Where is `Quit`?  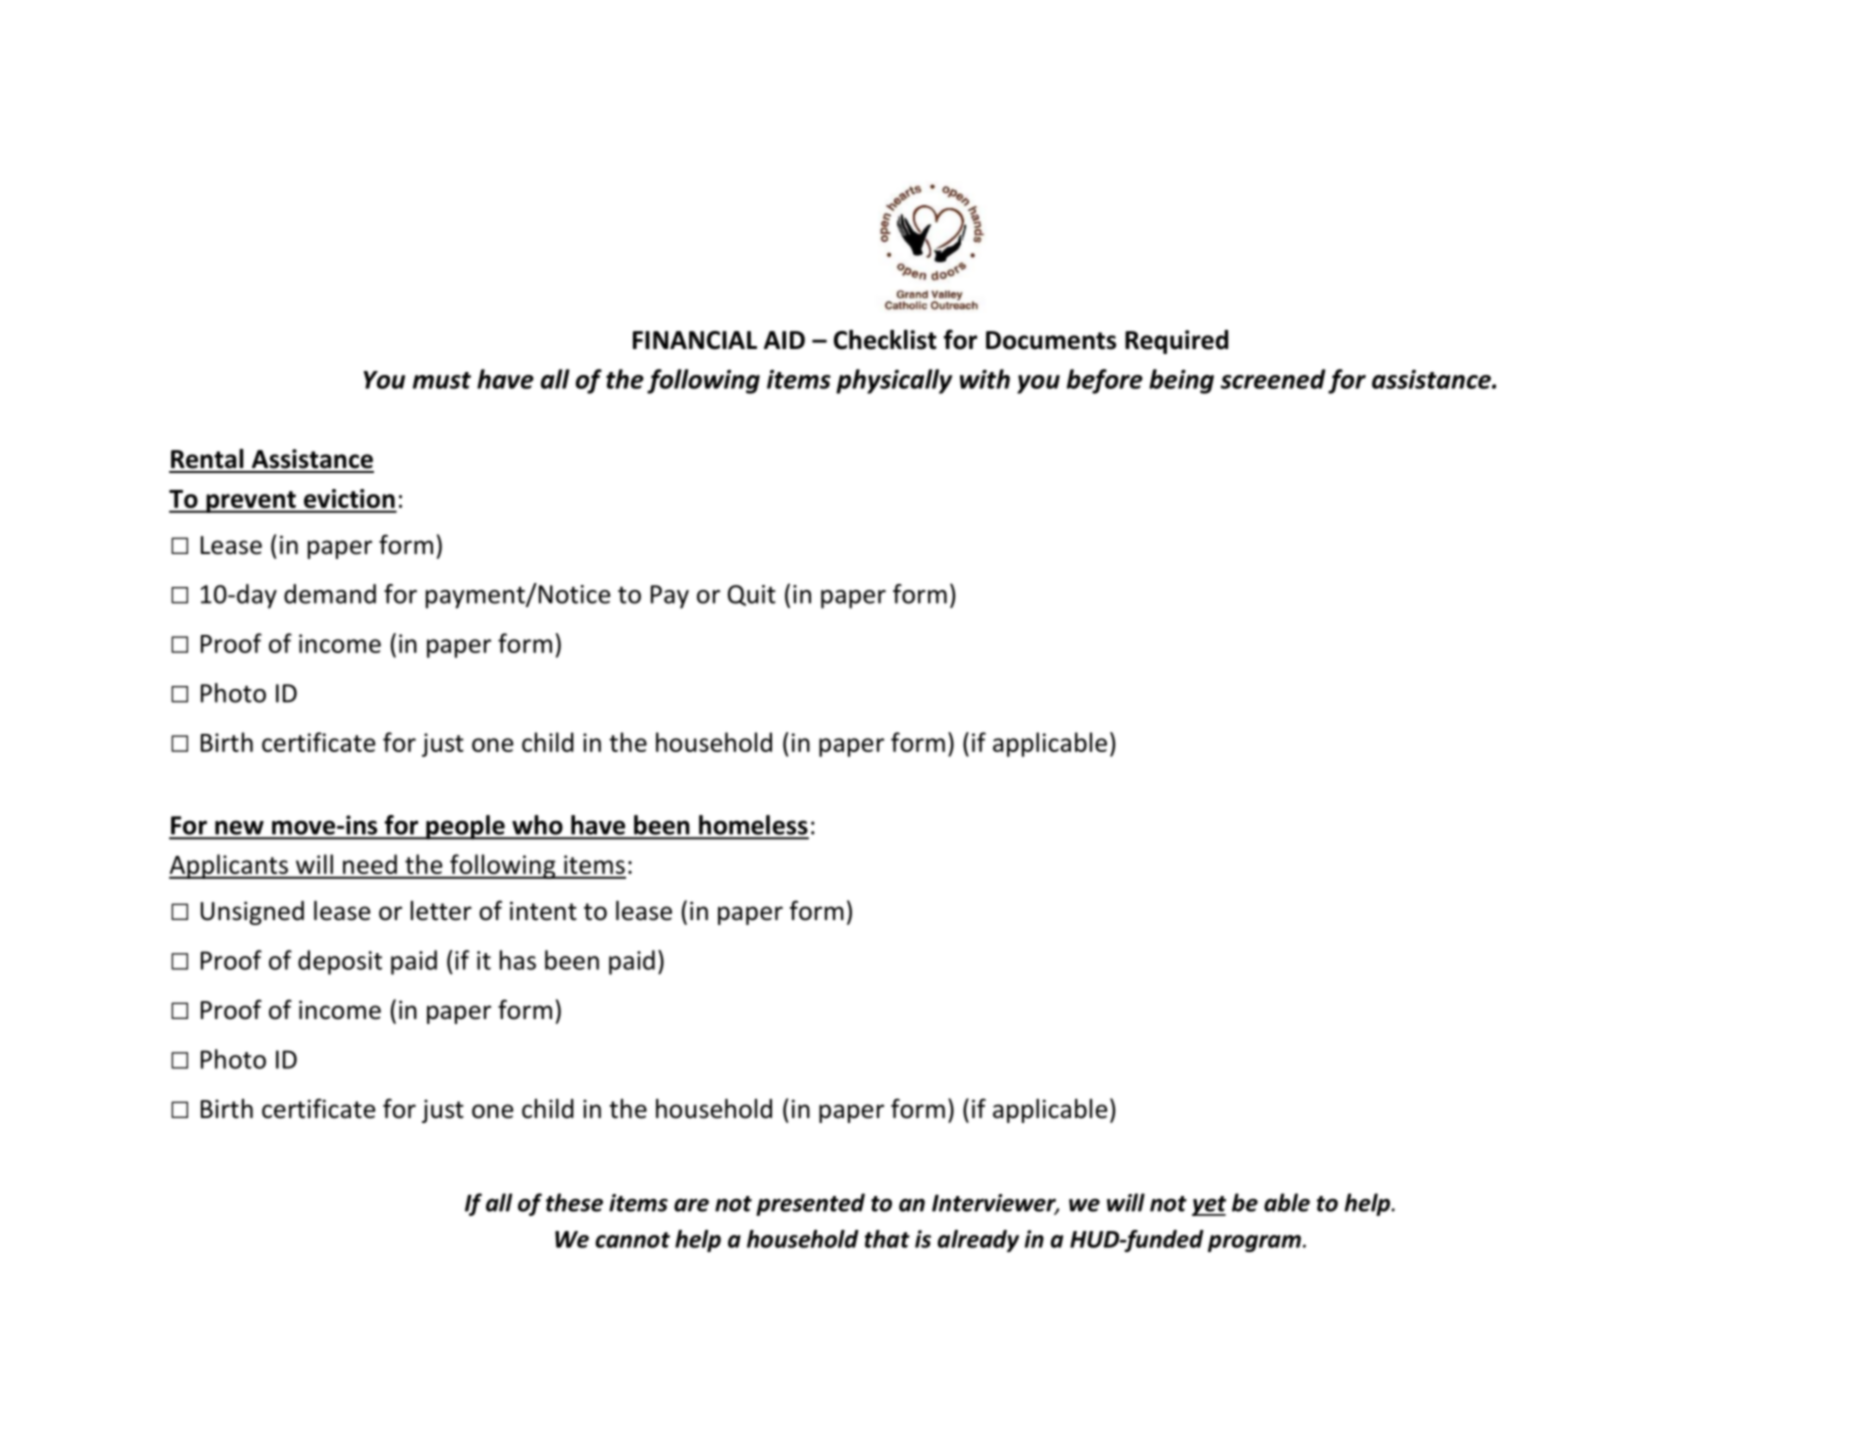 Quit is located at coordinates (752, 595).
